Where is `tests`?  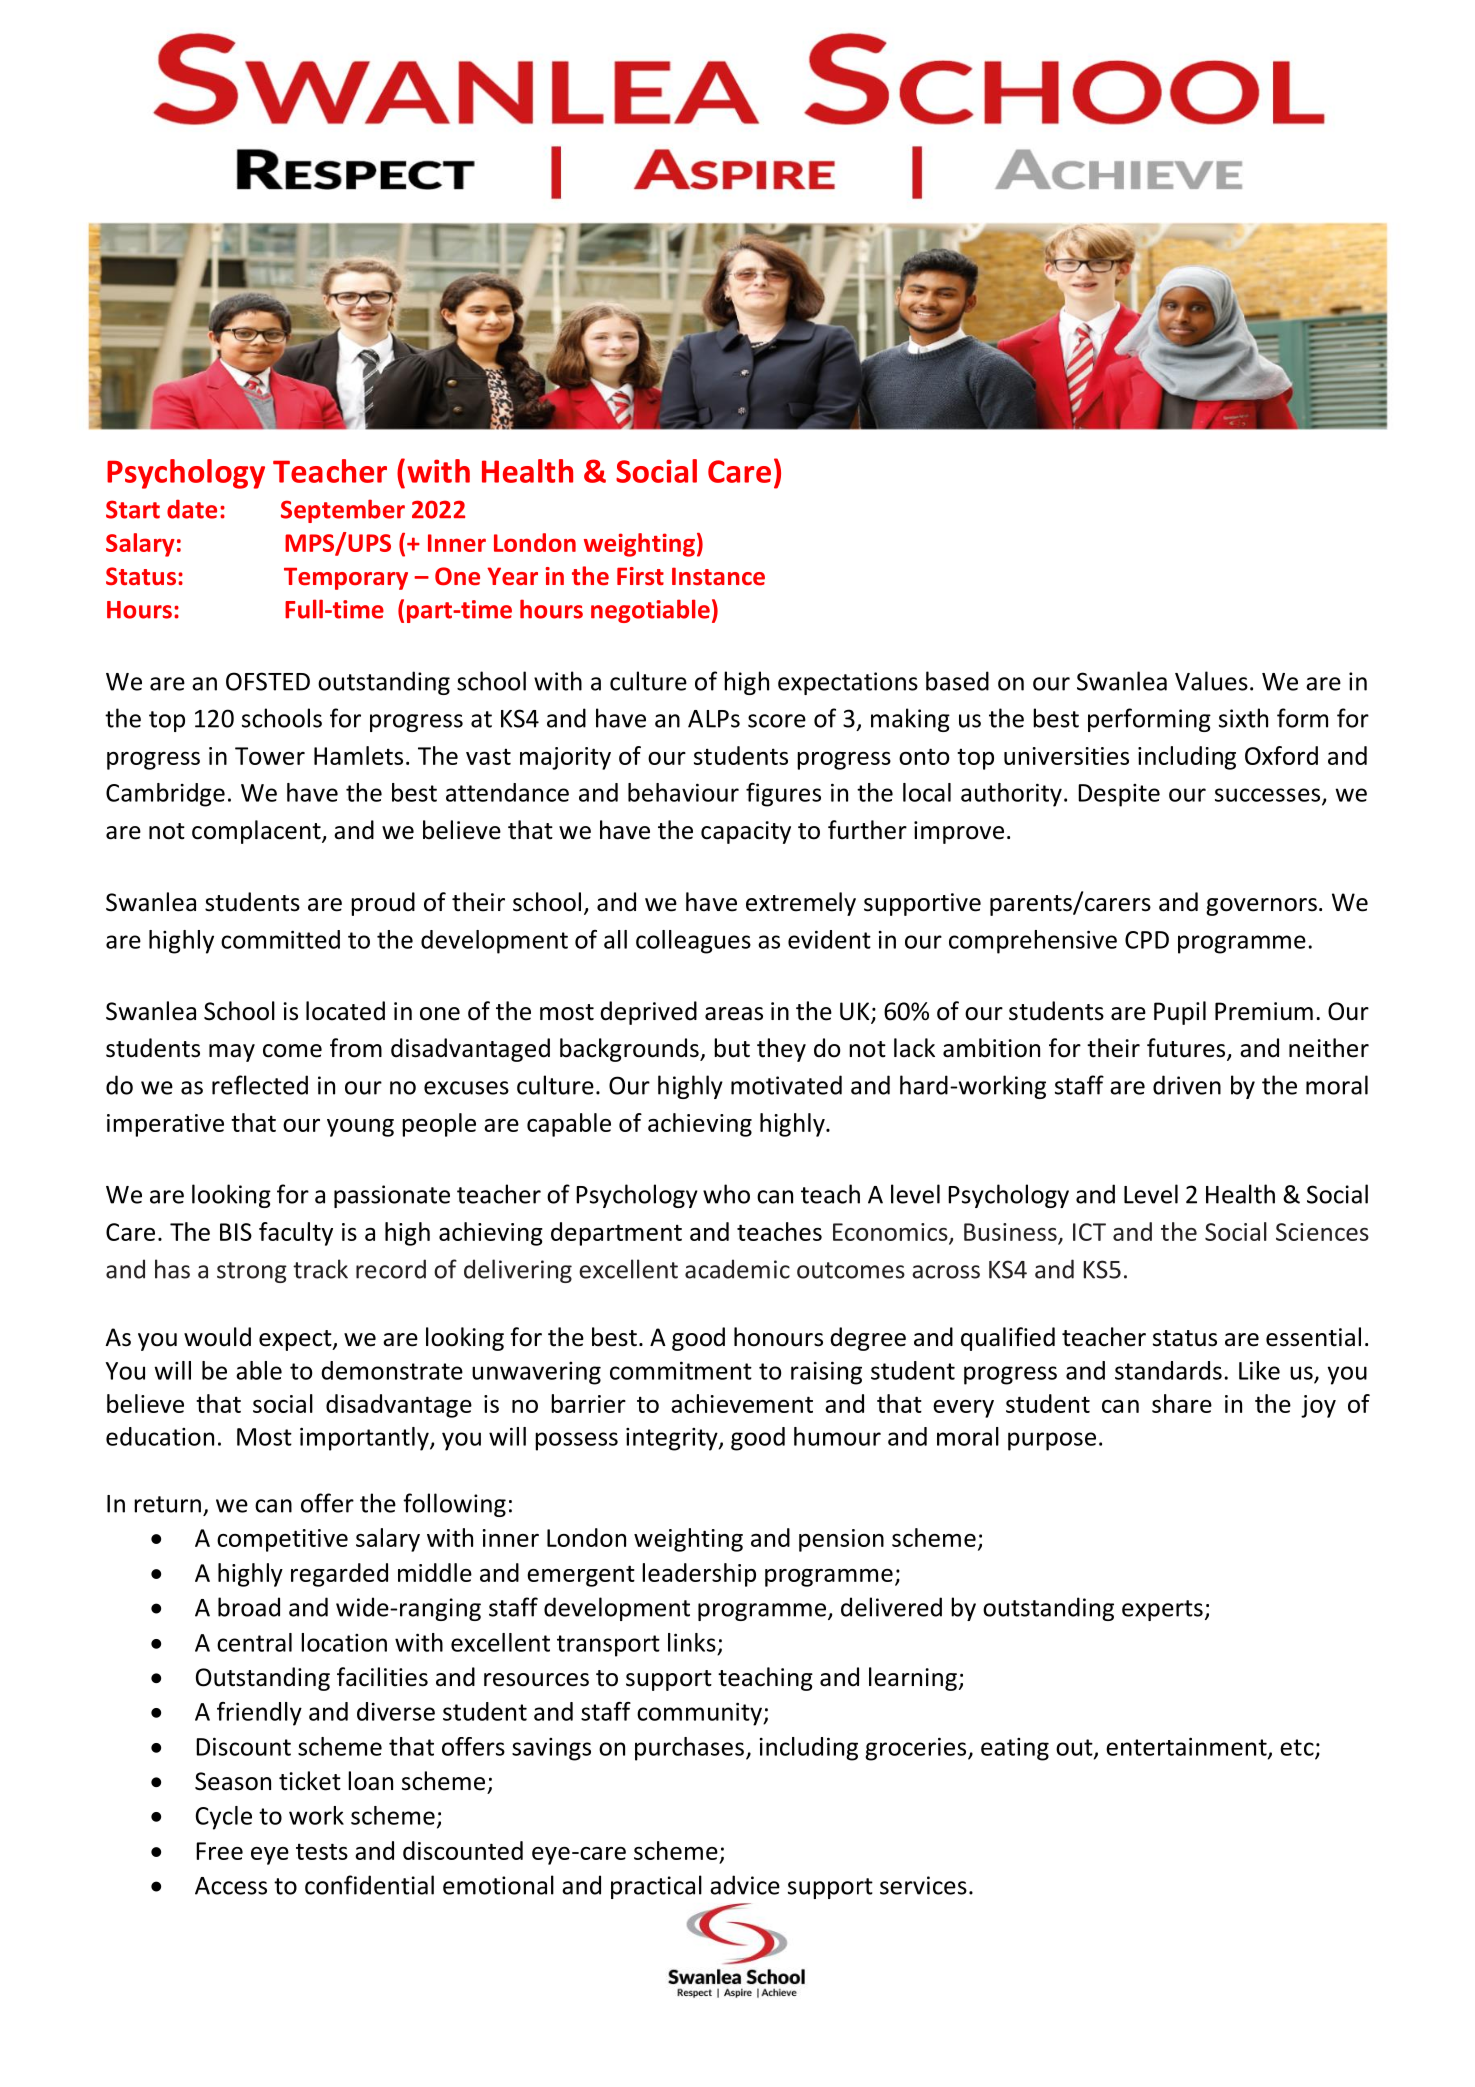 tests is located at coordinates (322, 1851).
